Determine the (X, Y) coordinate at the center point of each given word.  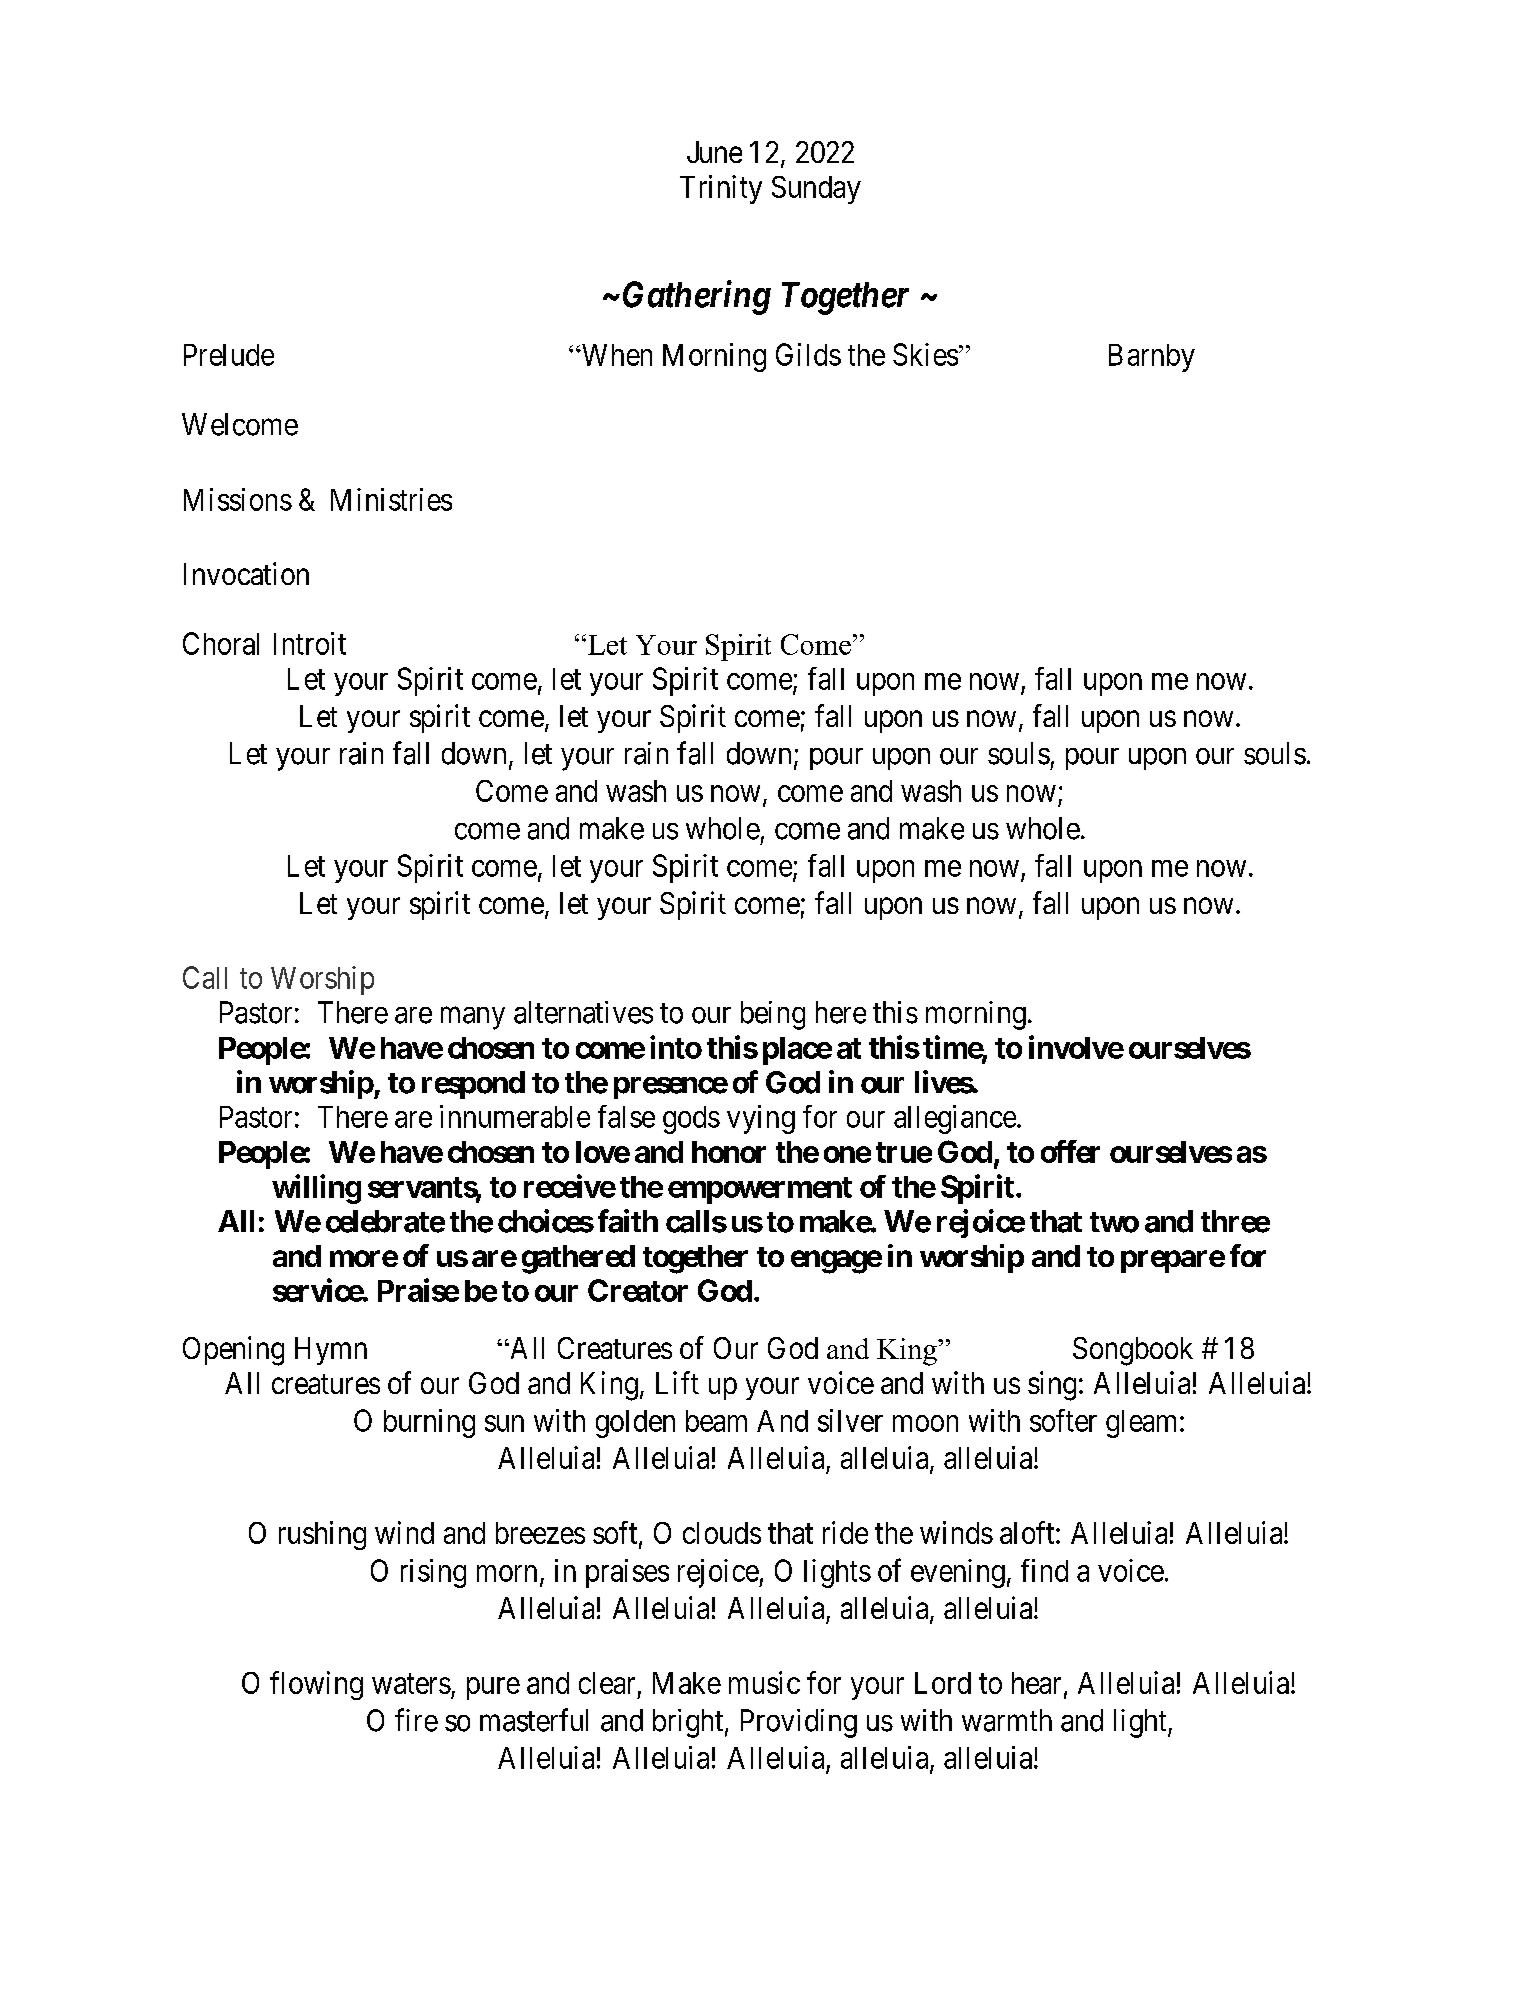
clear (607, 1683)
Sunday (816, 190)
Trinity (721, 189)
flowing (316, 1685)
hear (1036, 1683)
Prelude (229, 355)
